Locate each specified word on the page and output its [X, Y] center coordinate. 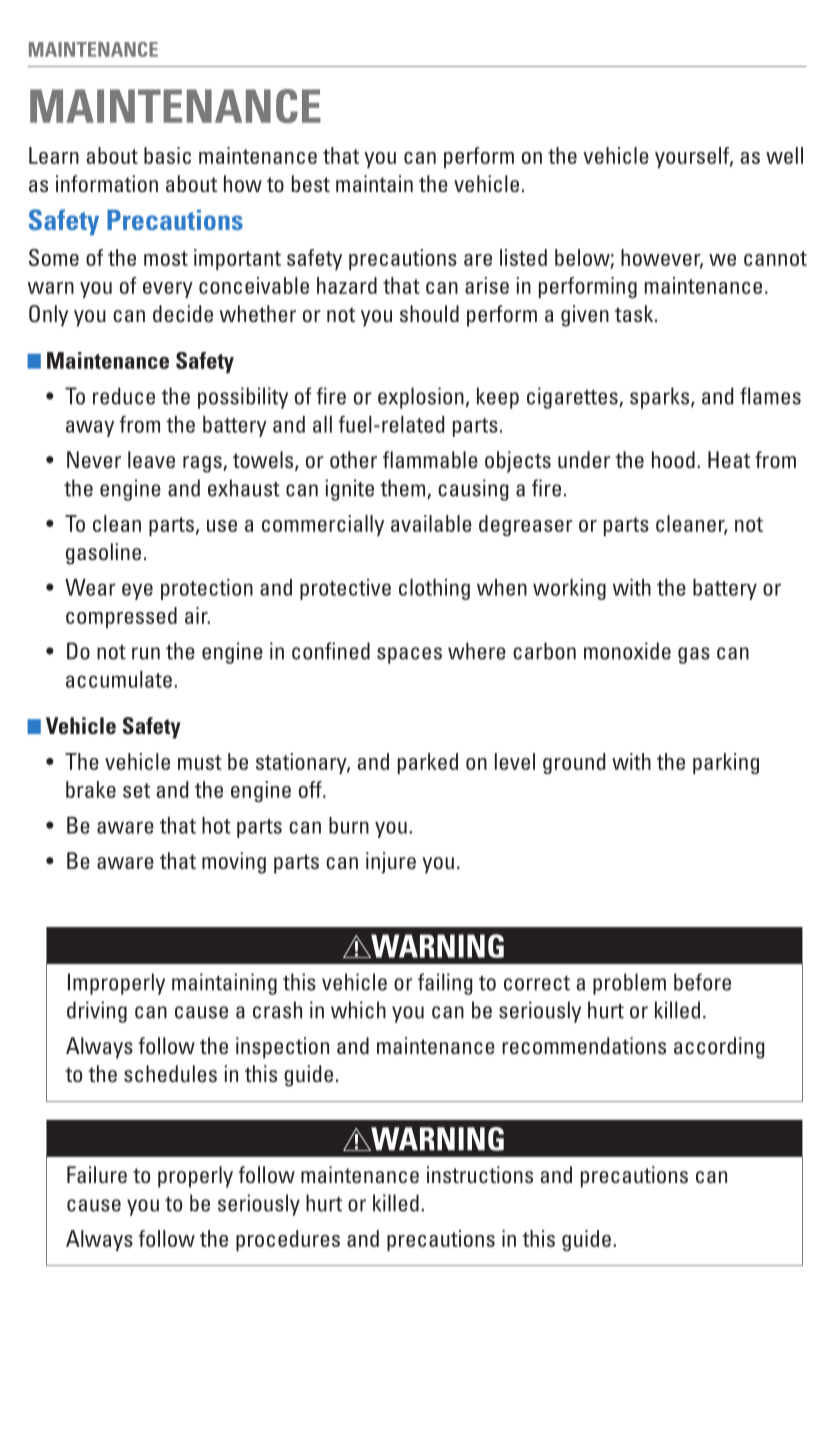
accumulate [119, 679]
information [107, 183]
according [719, 1048]
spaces [409, 655]
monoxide [627, 651]
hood [673, 459]
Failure [97, 1174]
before [702, 982]
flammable [430, 459]
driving [97, 1012]
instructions [480, 1174]
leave [151, 459]
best [311, 183]
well [784, 155]
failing [445, 984]
